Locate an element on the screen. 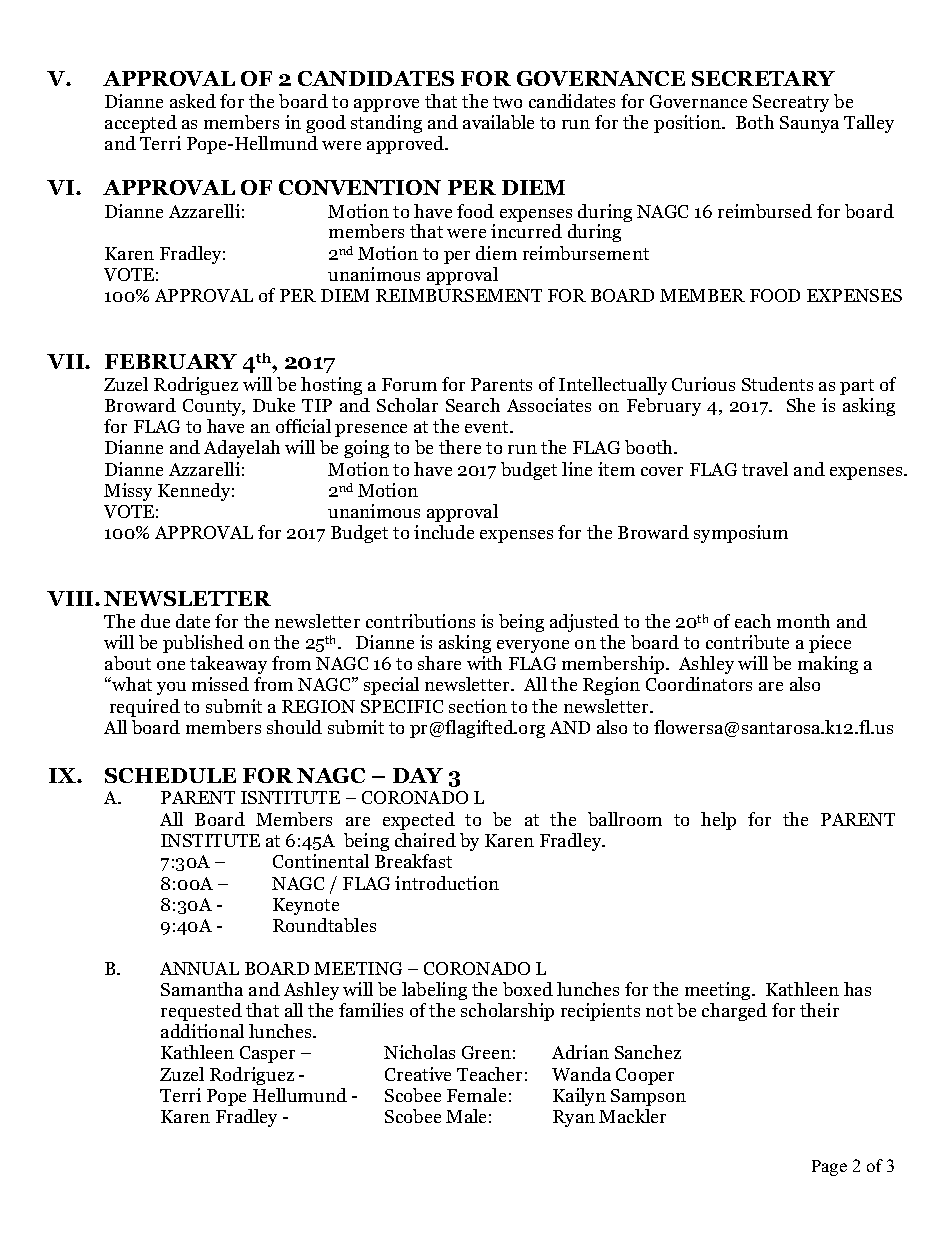 Image resolution: width=952 pixels, height=1233 pixels. County is located at coordinates (214, 407).
